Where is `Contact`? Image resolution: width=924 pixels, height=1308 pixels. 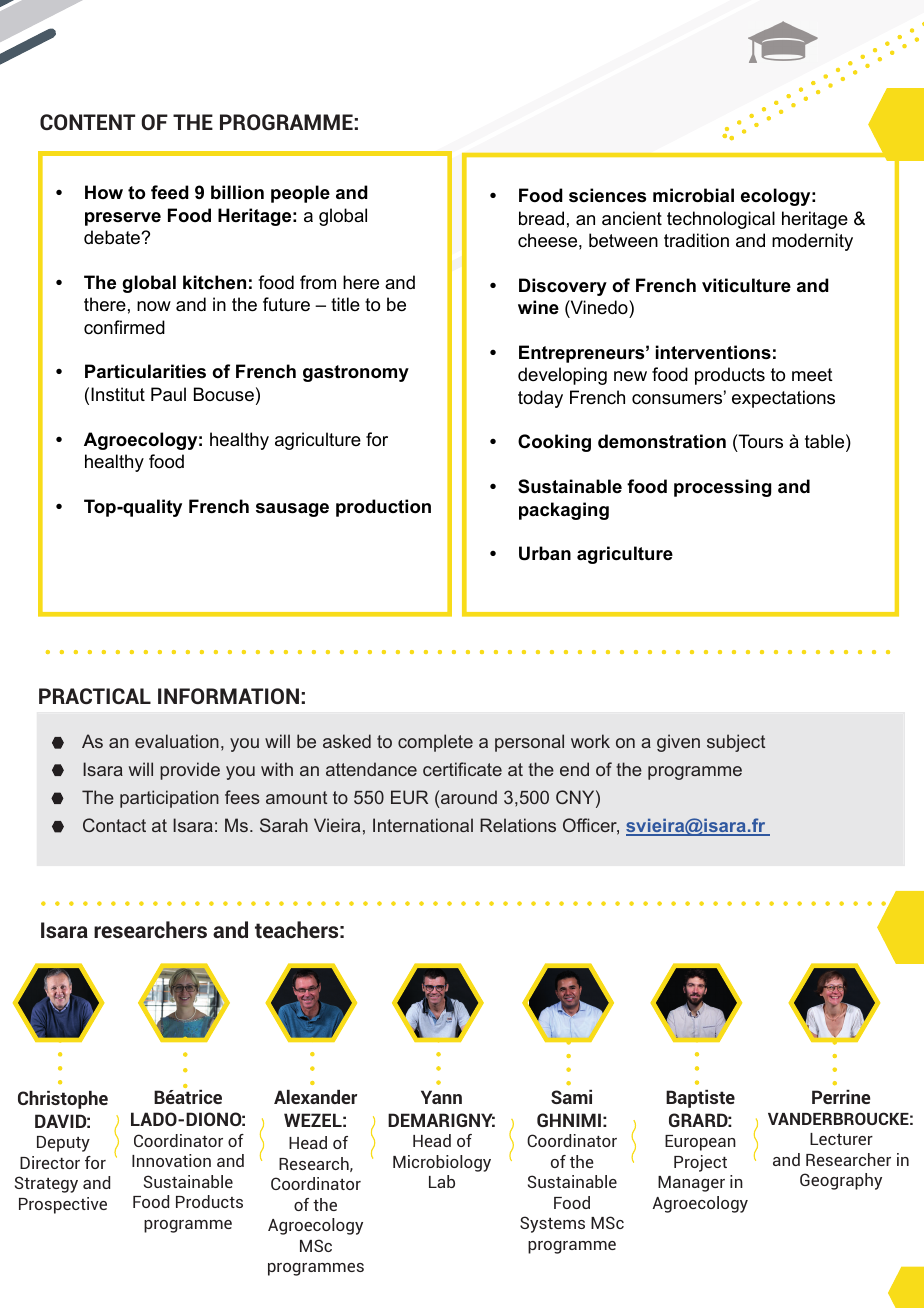
Contact is located at coordinates (114, 825).
